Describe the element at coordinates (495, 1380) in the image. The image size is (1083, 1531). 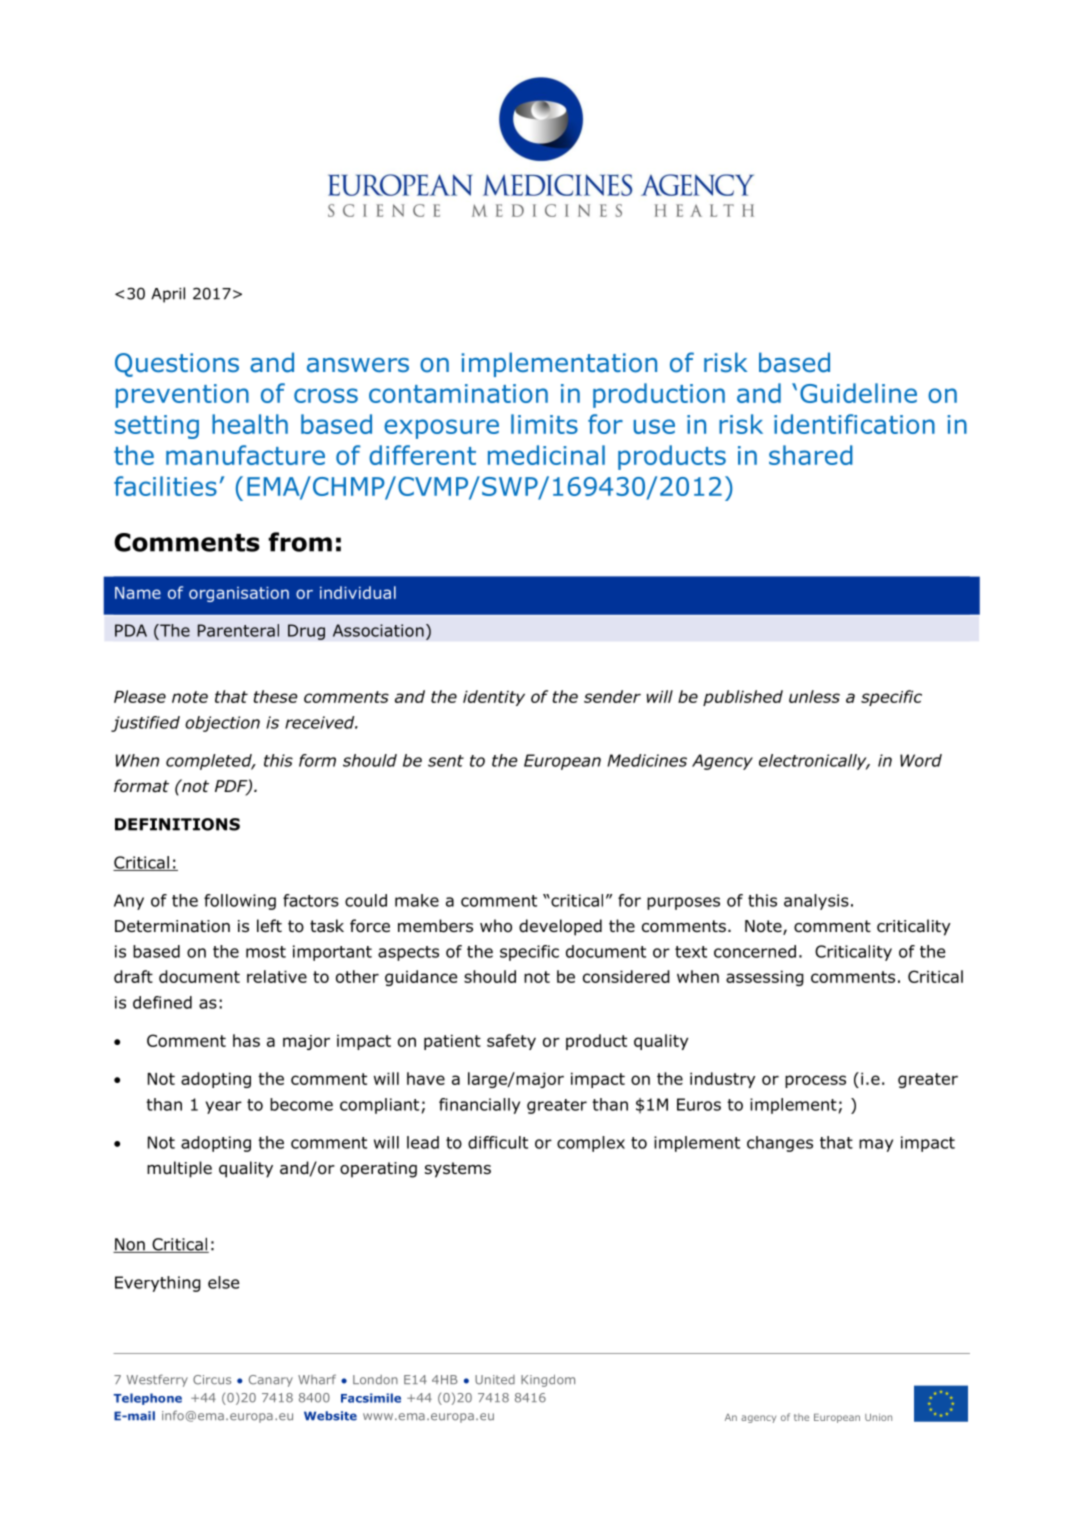
I see `United` at that location.
